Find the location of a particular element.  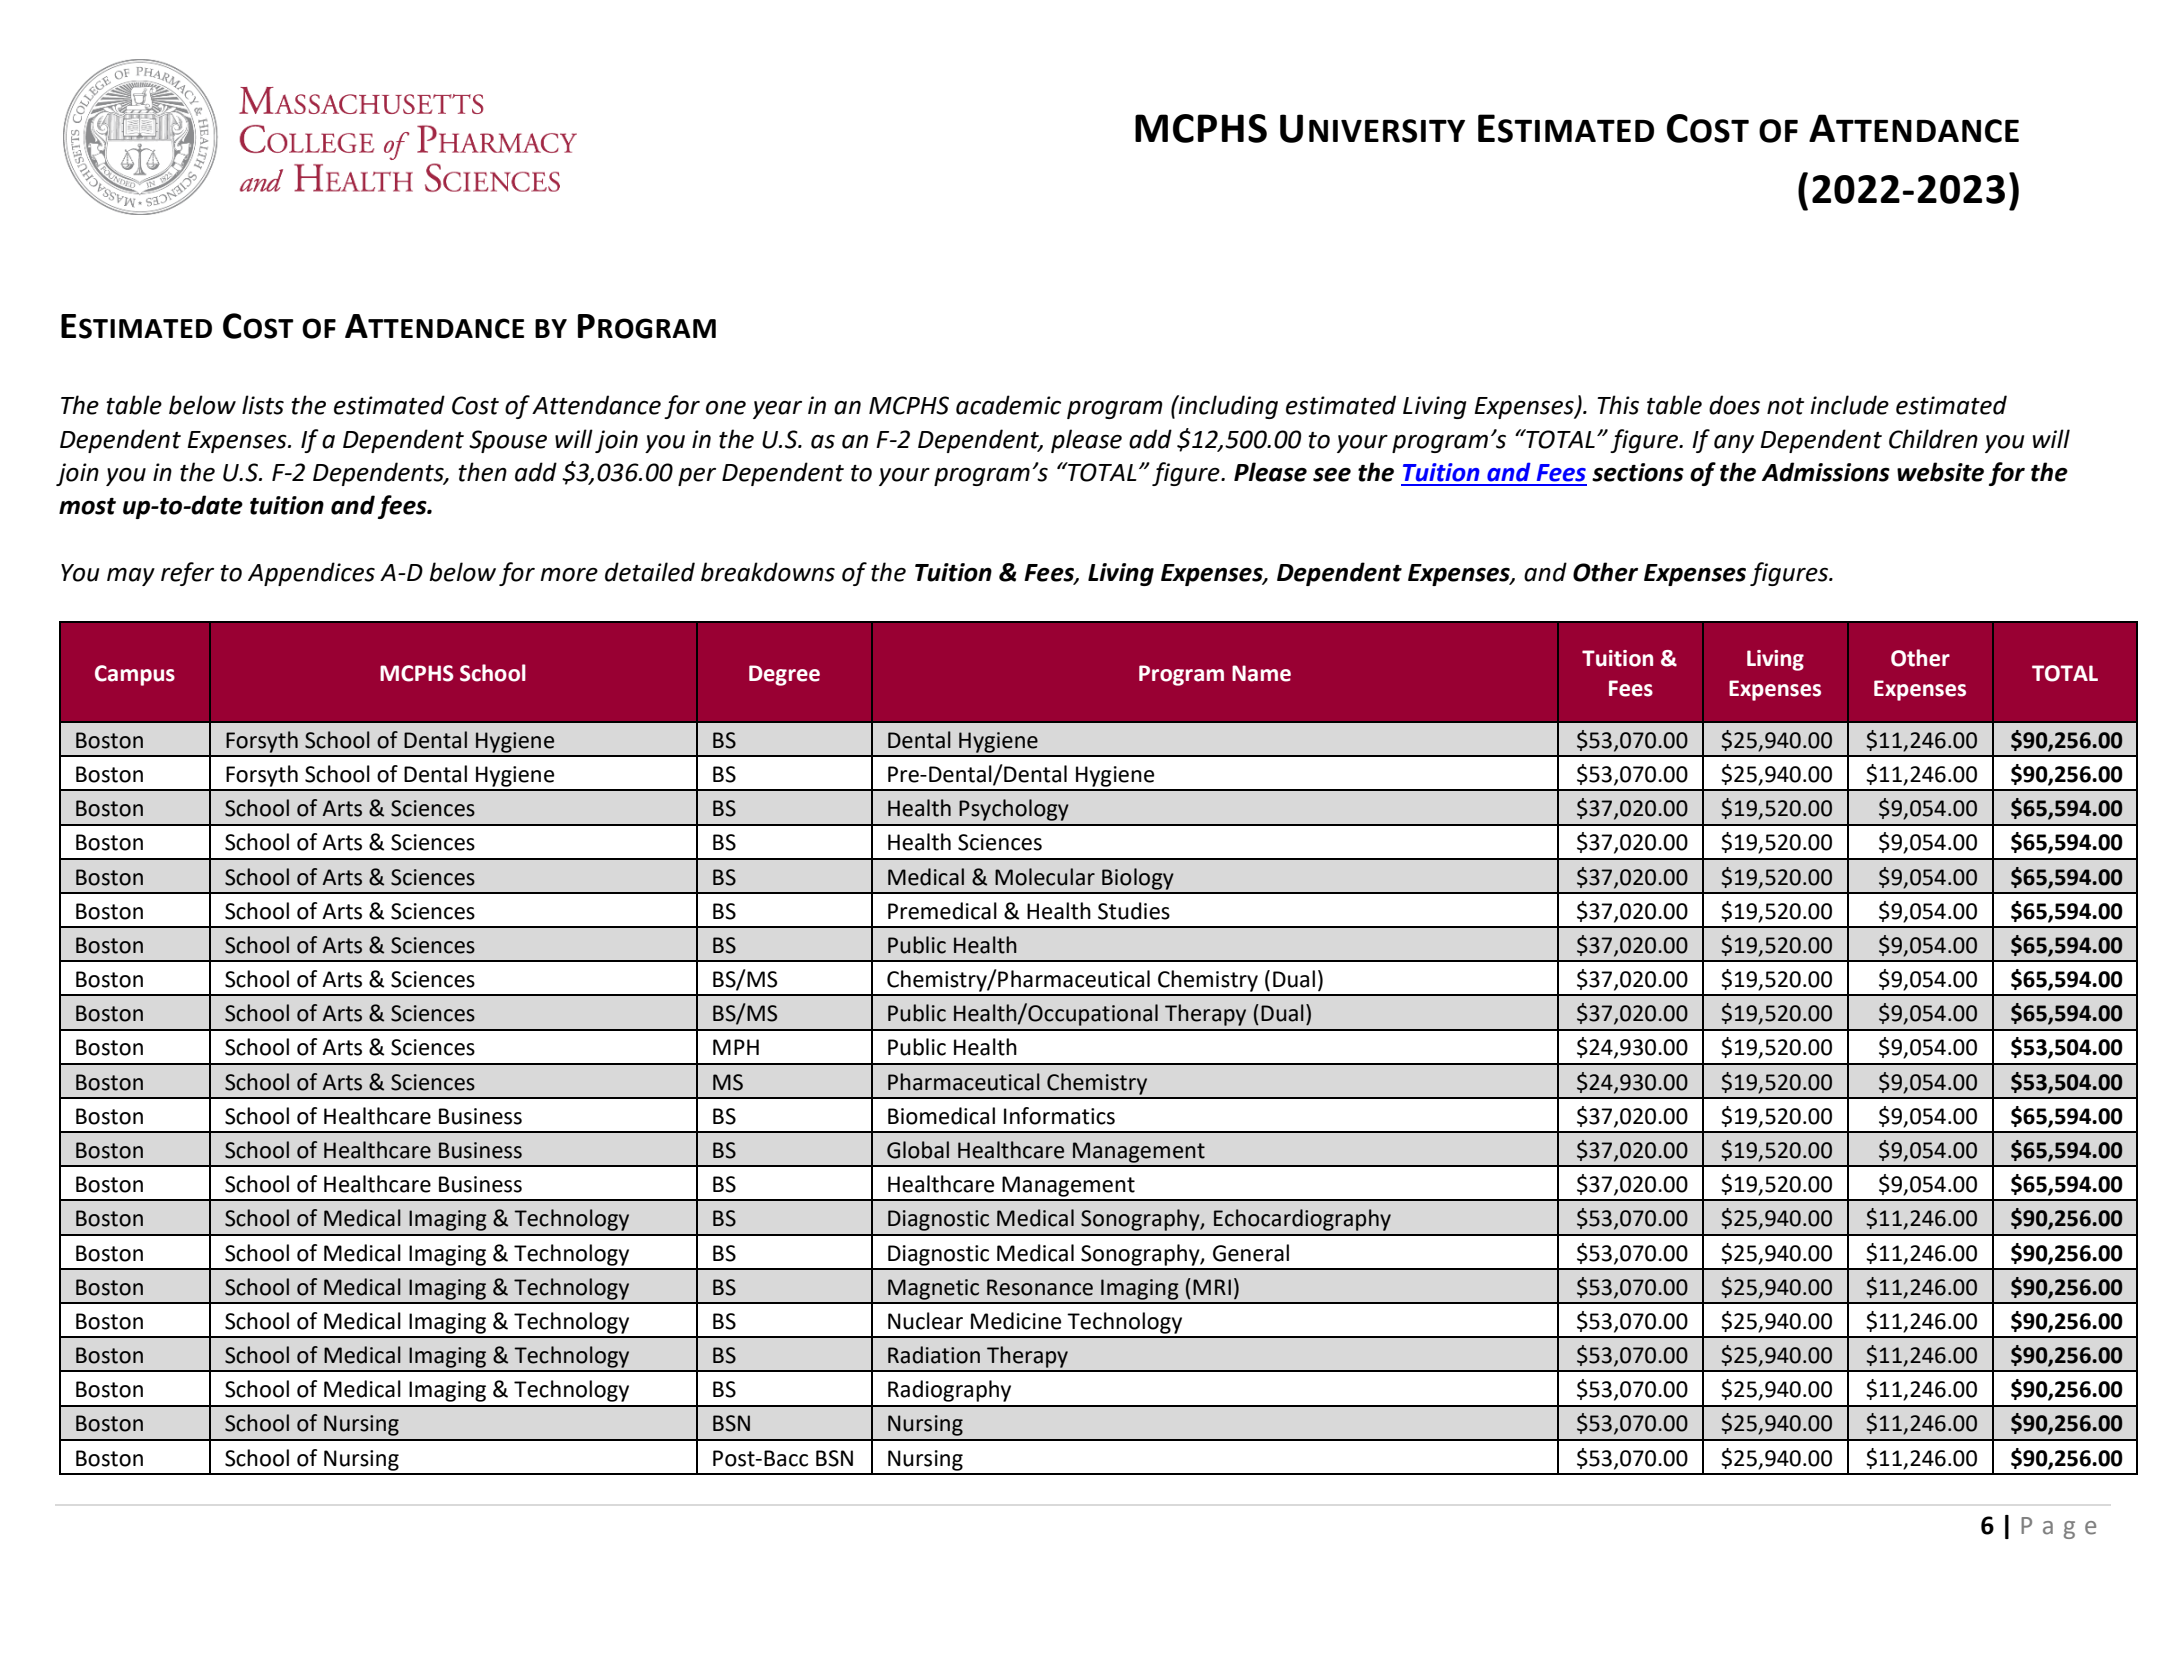

any is located at coordinates (1734, 444).
